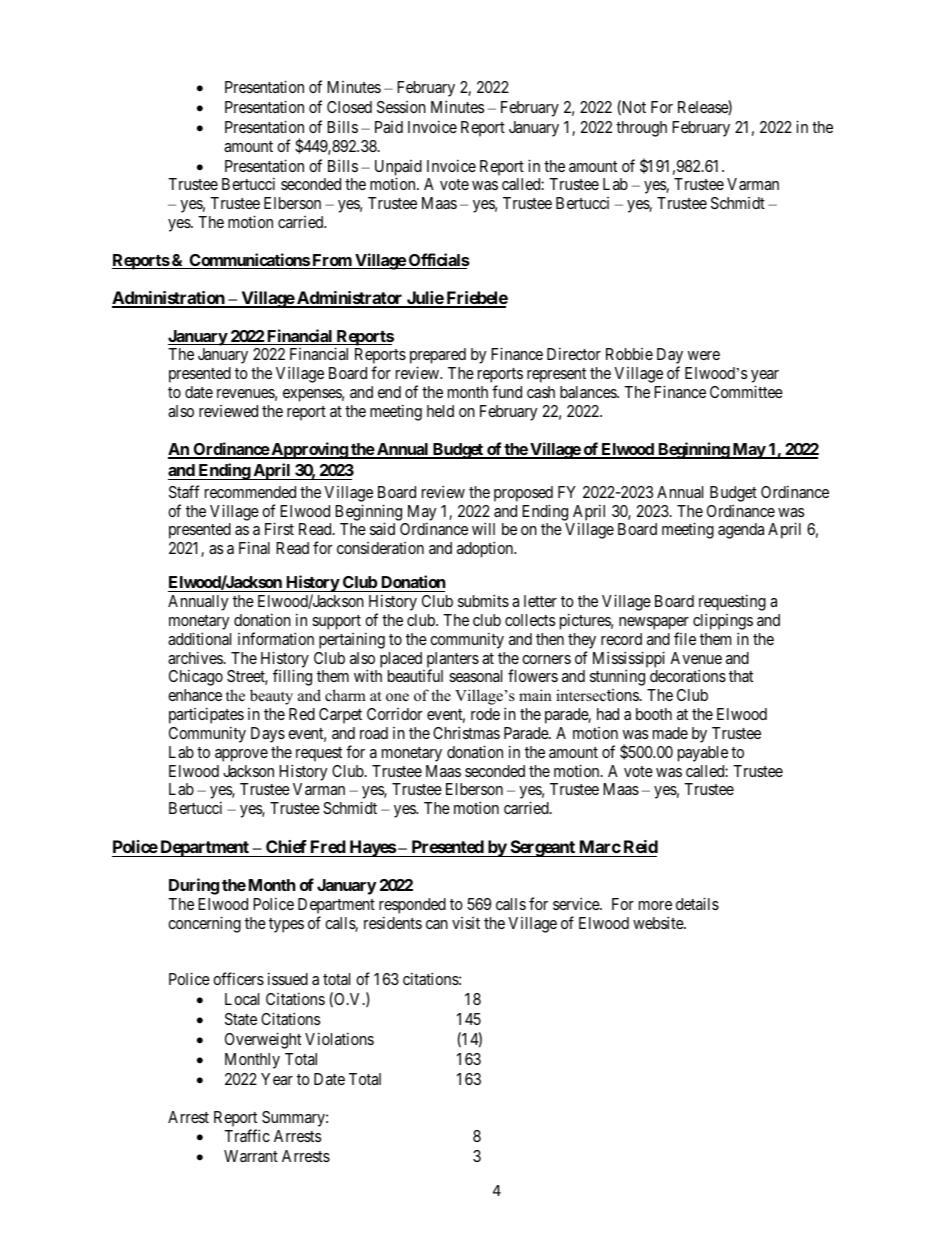 This screenshot has width=952, height=1233. I want to click on file, so click(685, 638).
